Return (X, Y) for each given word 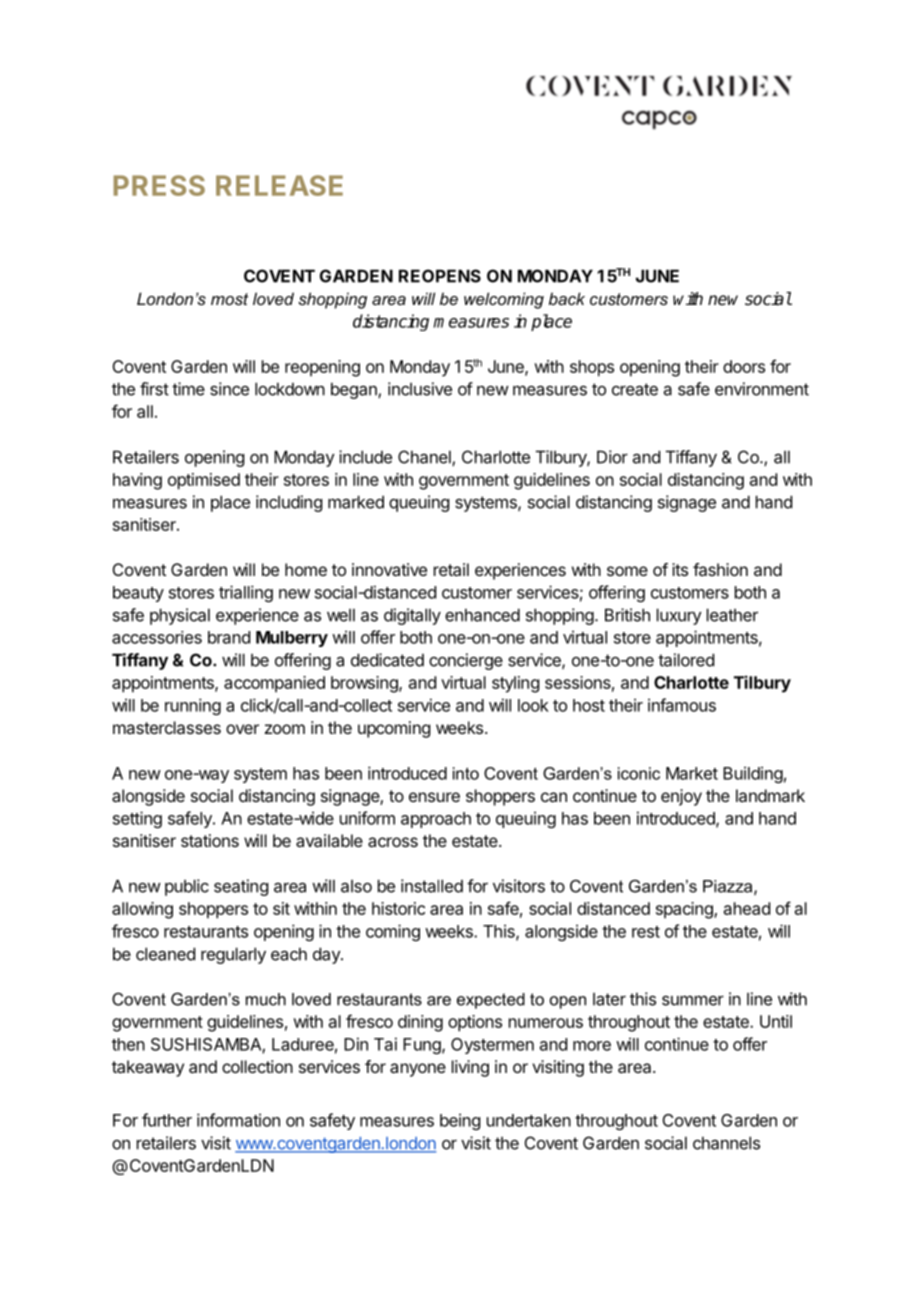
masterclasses (167, 727)
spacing (685, 910)
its (680, 569)
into (466, 773)
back (567, 298)
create (635, 389)
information (238, 1120)
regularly (233, 955)
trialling (246, 593)
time (188, 389)
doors (744, 366)
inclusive (420, 389)
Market (692, 773)
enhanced (482, 615)
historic (398, 908)
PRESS (159, 185)
